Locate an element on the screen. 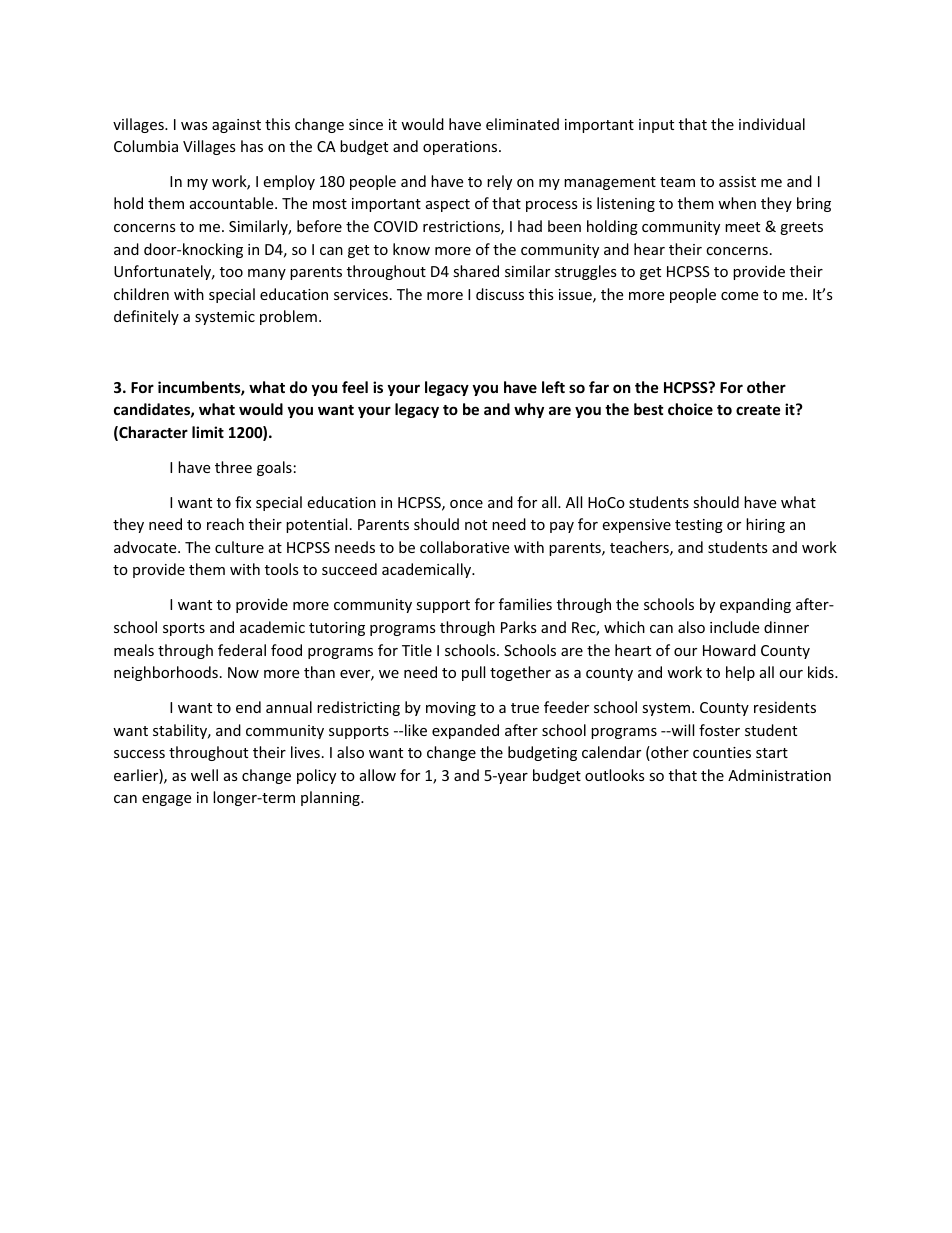  has is located at coordinates (252, 146).
